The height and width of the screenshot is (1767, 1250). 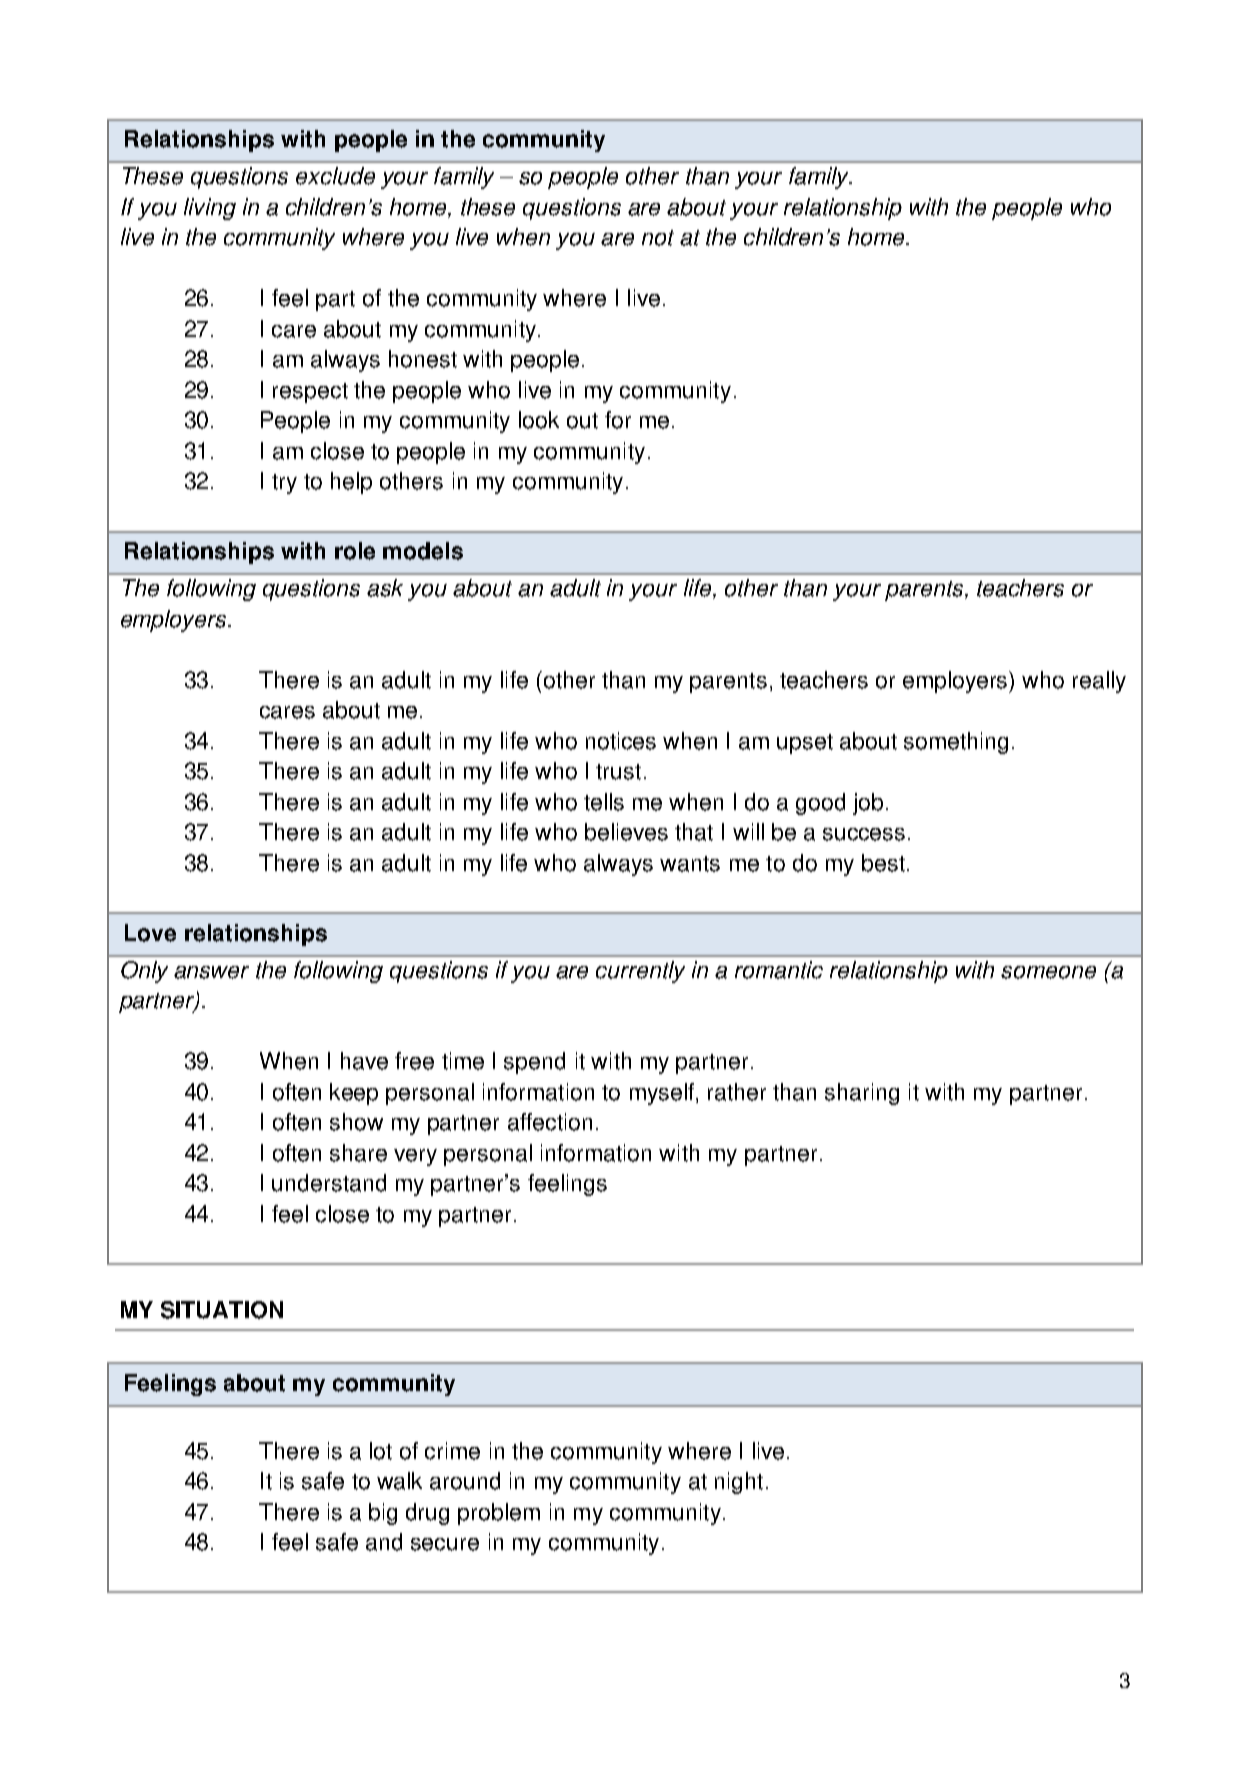 I want to click on affection, so click(x=550, y=1122).
